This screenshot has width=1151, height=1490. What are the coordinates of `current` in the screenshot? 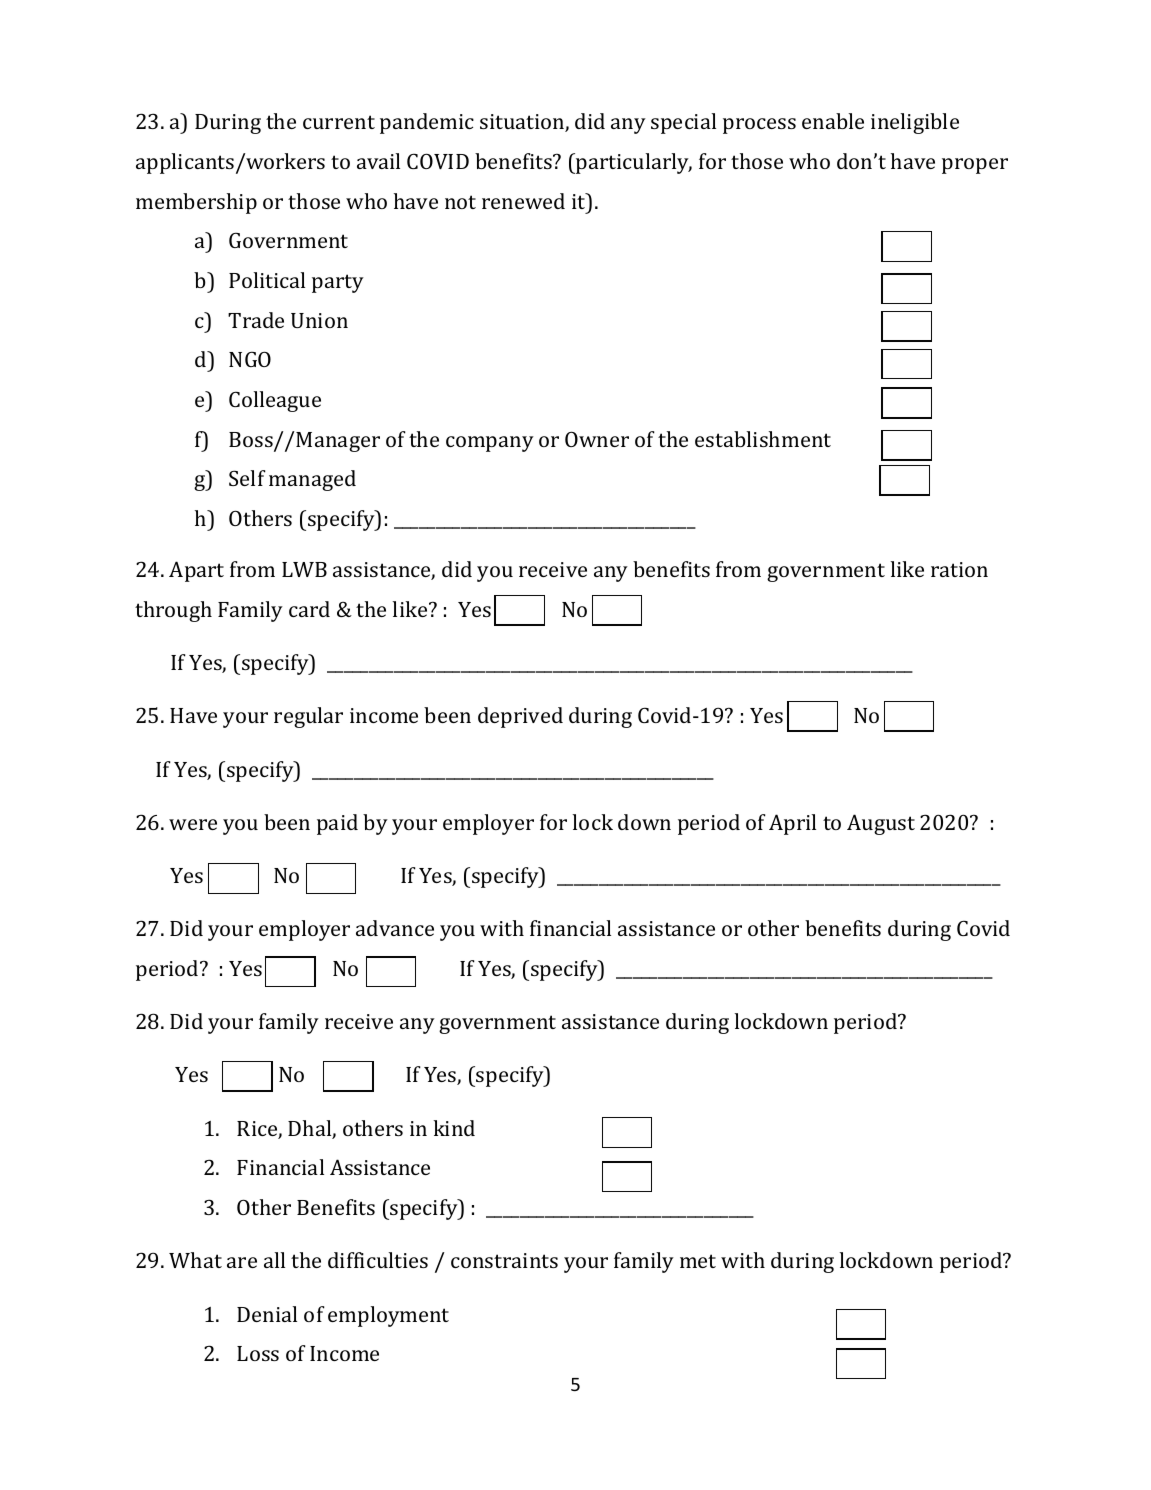 It's located at (339, 122).
